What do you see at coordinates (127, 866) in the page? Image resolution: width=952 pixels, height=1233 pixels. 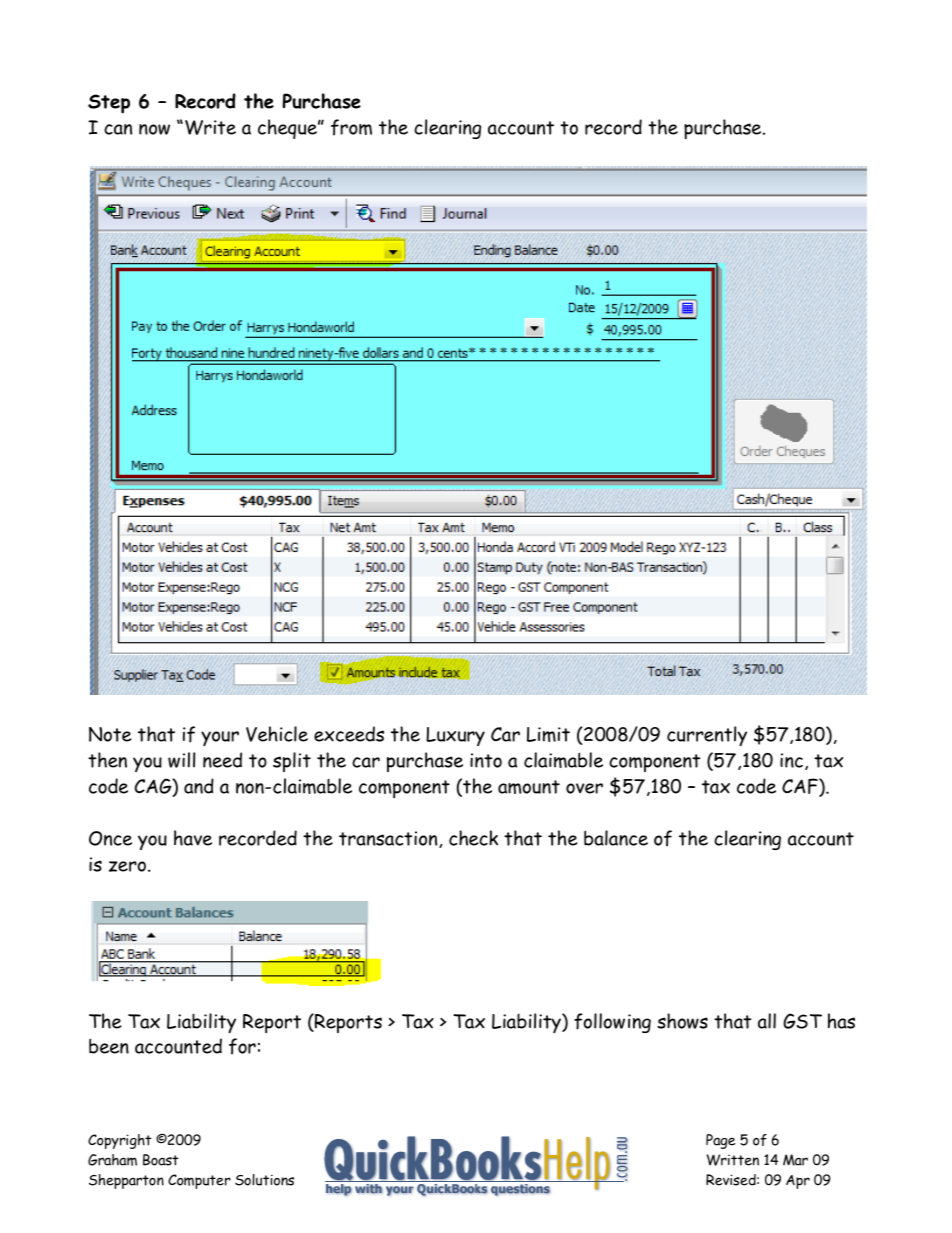 I see `zero` at bounding box center [127, 866].
